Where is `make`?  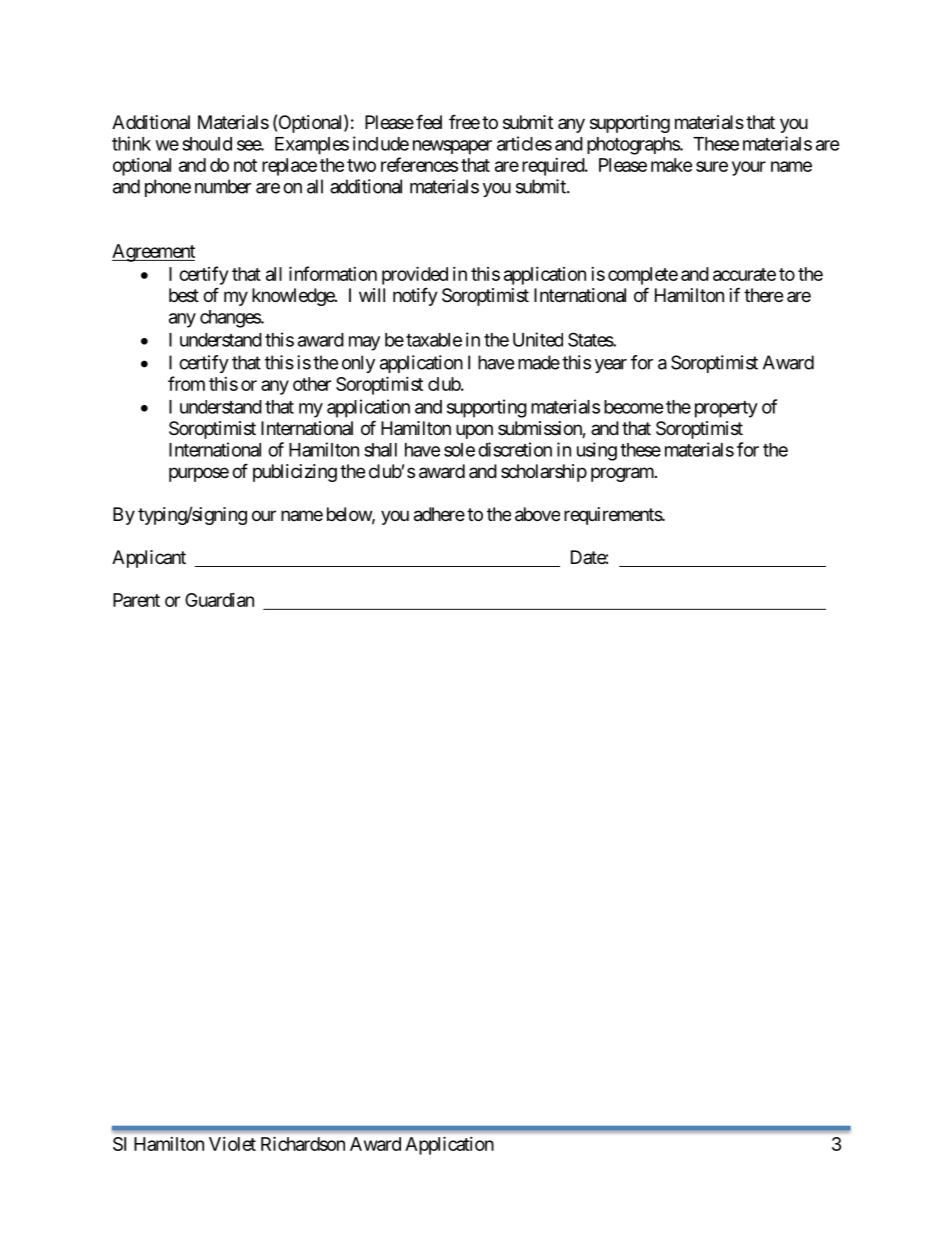 make is located at coordinates (671, 165).
